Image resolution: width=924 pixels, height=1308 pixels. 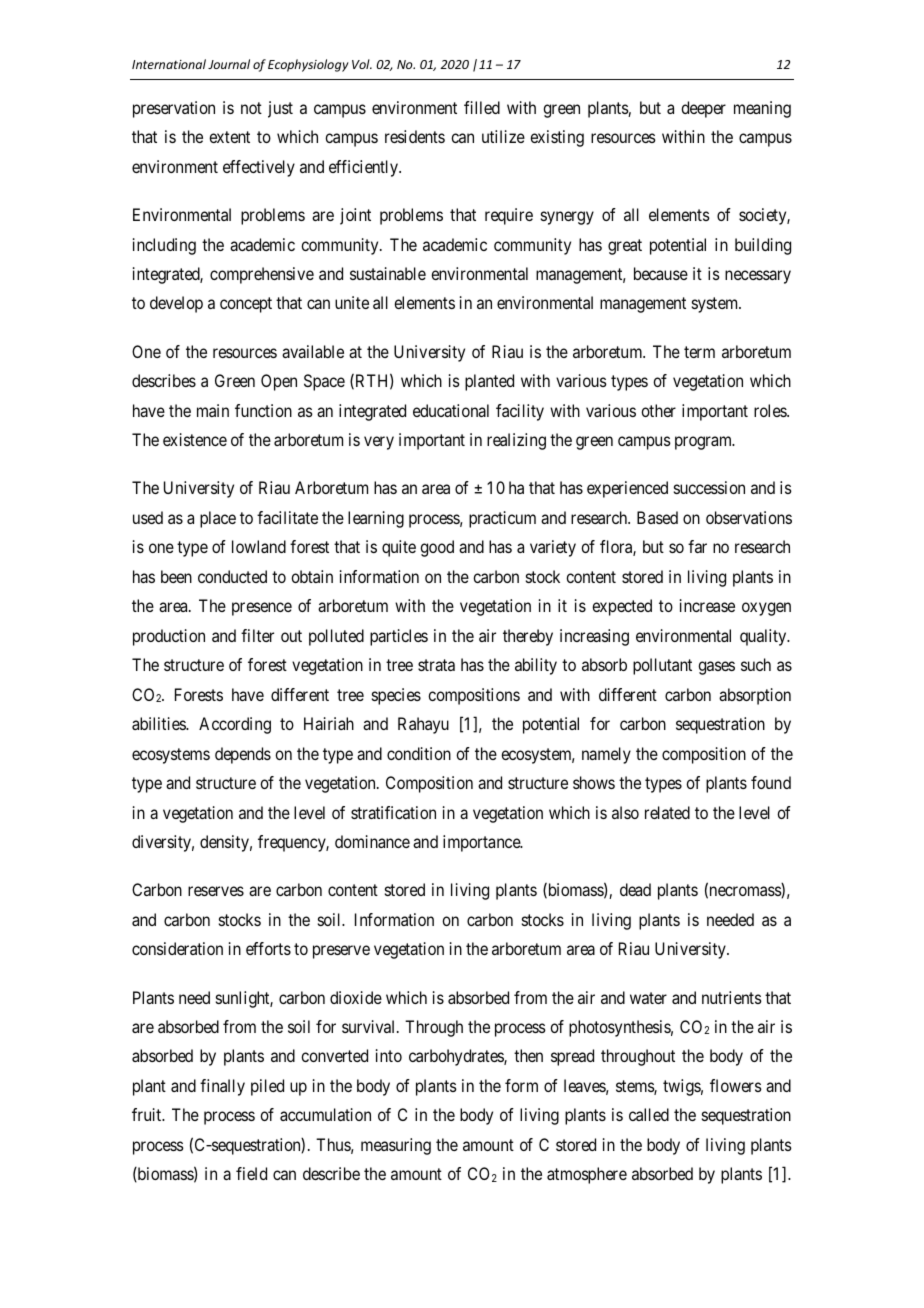 What do you see at coordinates (451, 410) in the image?
I see `educational` at bounding box center [451, 410].
